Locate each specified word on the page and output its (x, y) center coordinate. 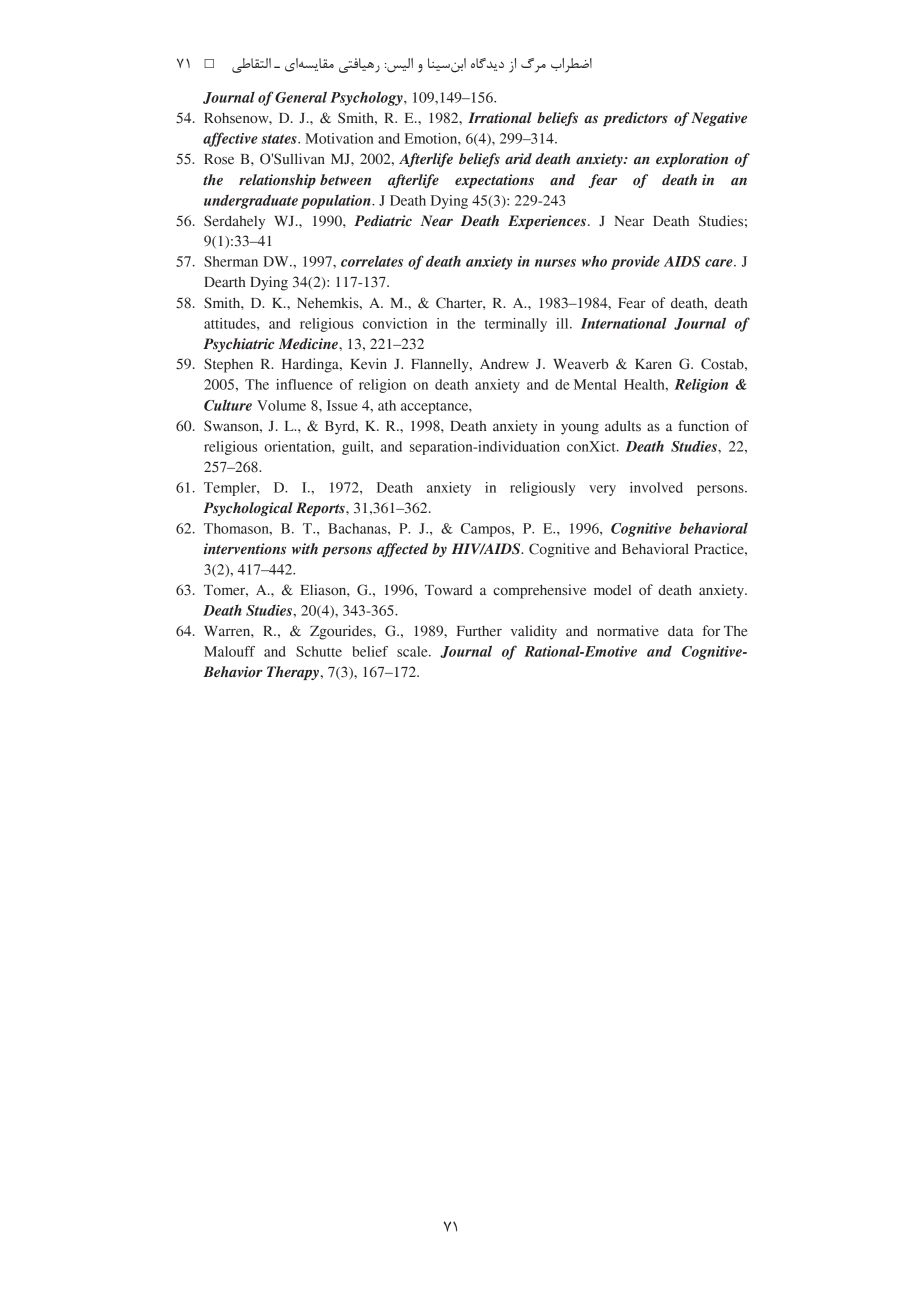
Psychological (248, 509)
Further (479, 631)
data (681, 631)
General (301, 97)
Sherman (231, 261)
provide (635, 263)
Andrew (504, 364)
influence (304, 384)
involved (656, 487)
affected (402, 550)
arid (518, 158)
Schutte (319, 651)
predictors (635, 119)
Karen (653, 364)
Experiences (548, 222)
